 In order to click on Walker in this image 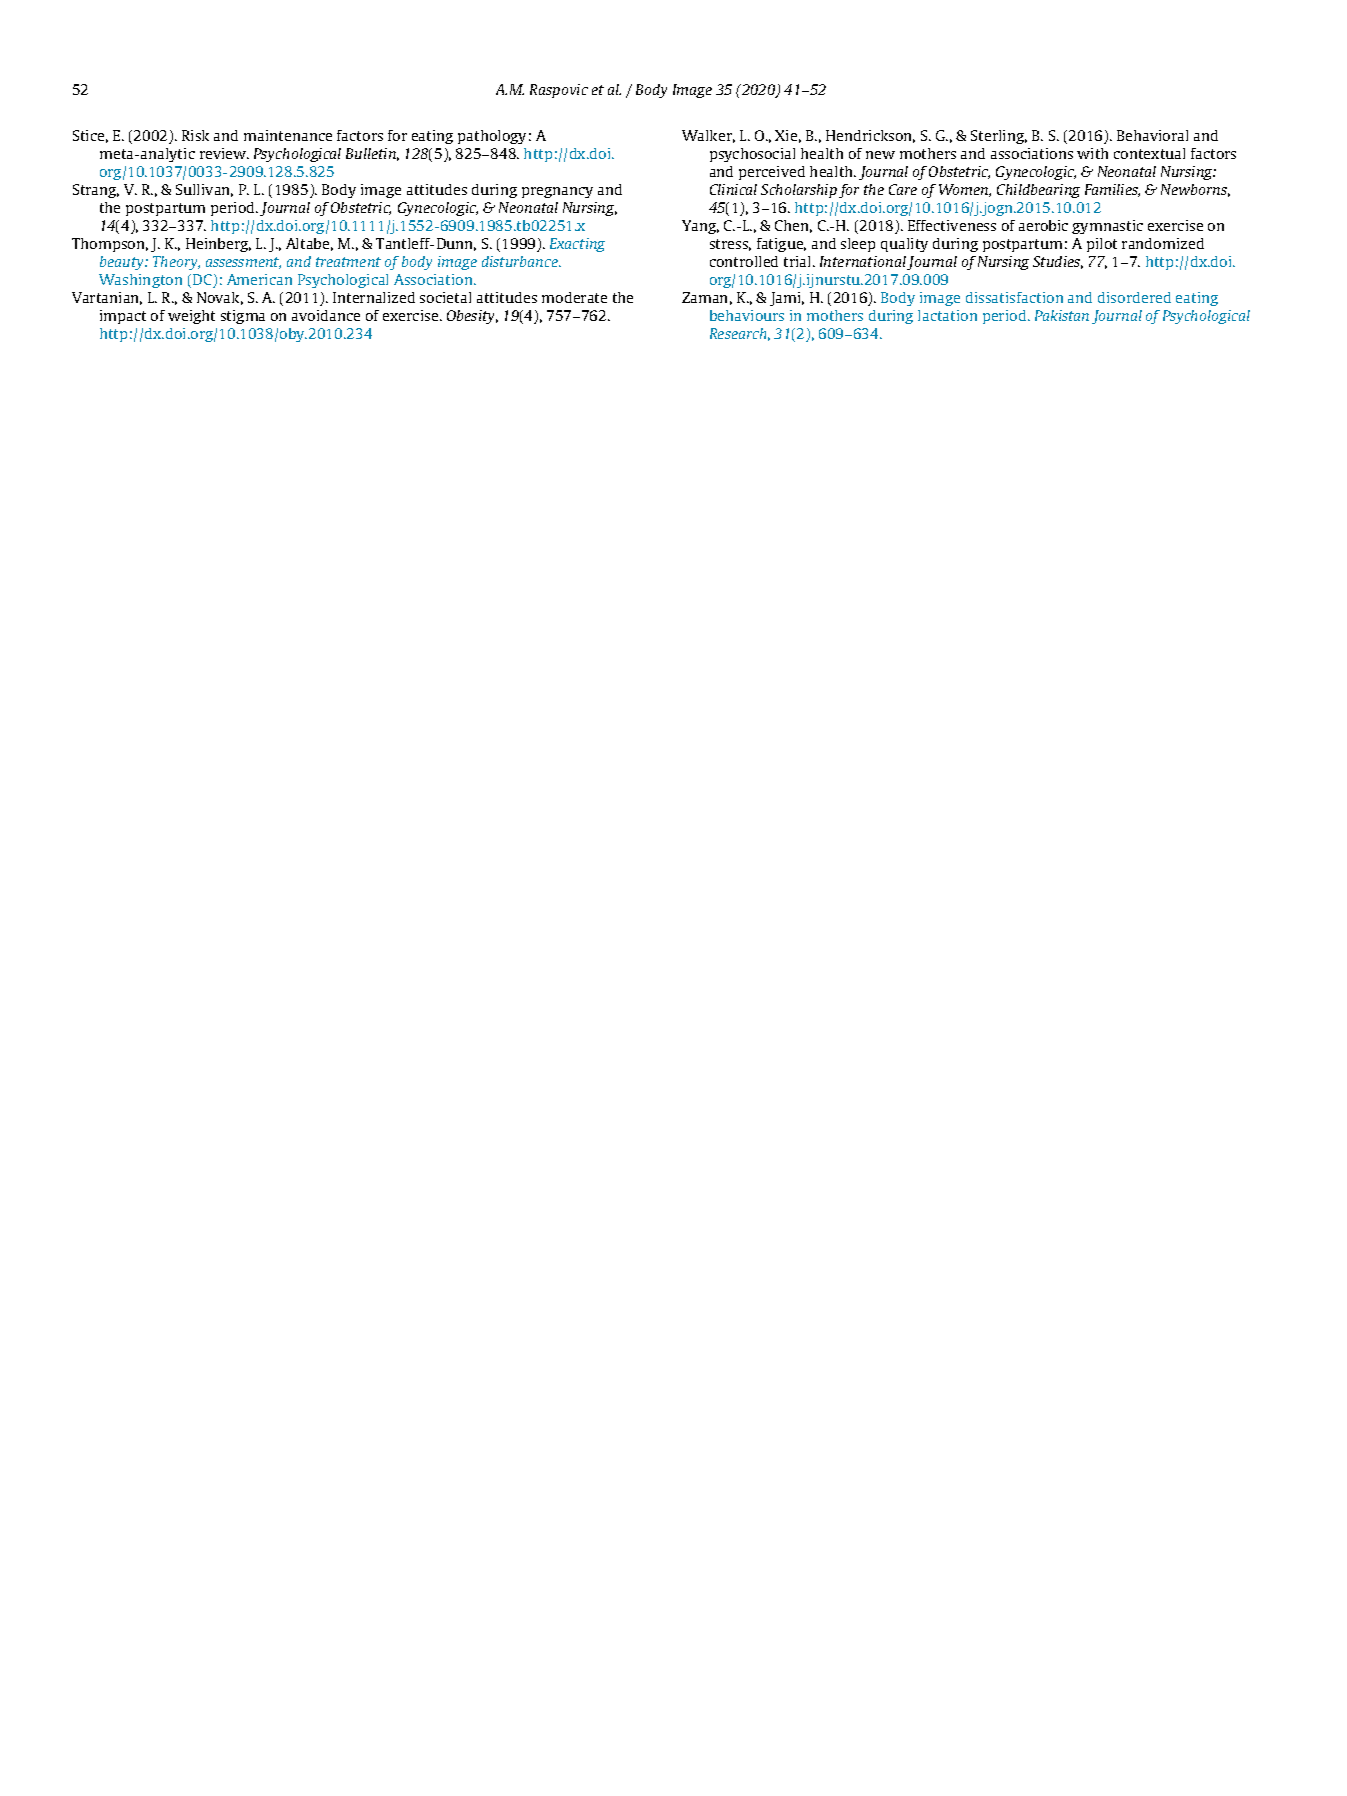, I will do `click(708, 136)`.
